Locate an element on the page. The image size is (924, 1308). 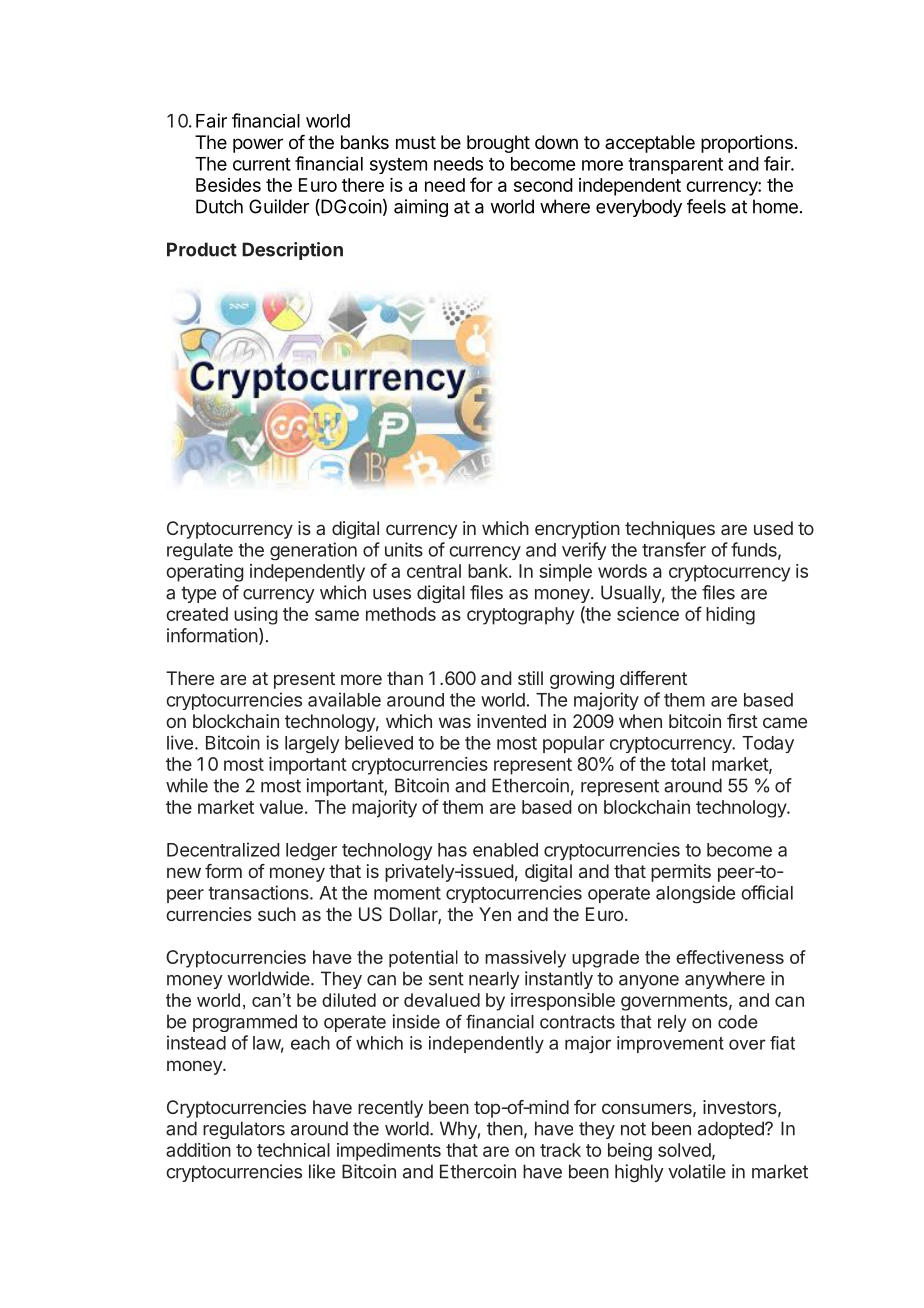
then is located at coordinates (505, 1128).
